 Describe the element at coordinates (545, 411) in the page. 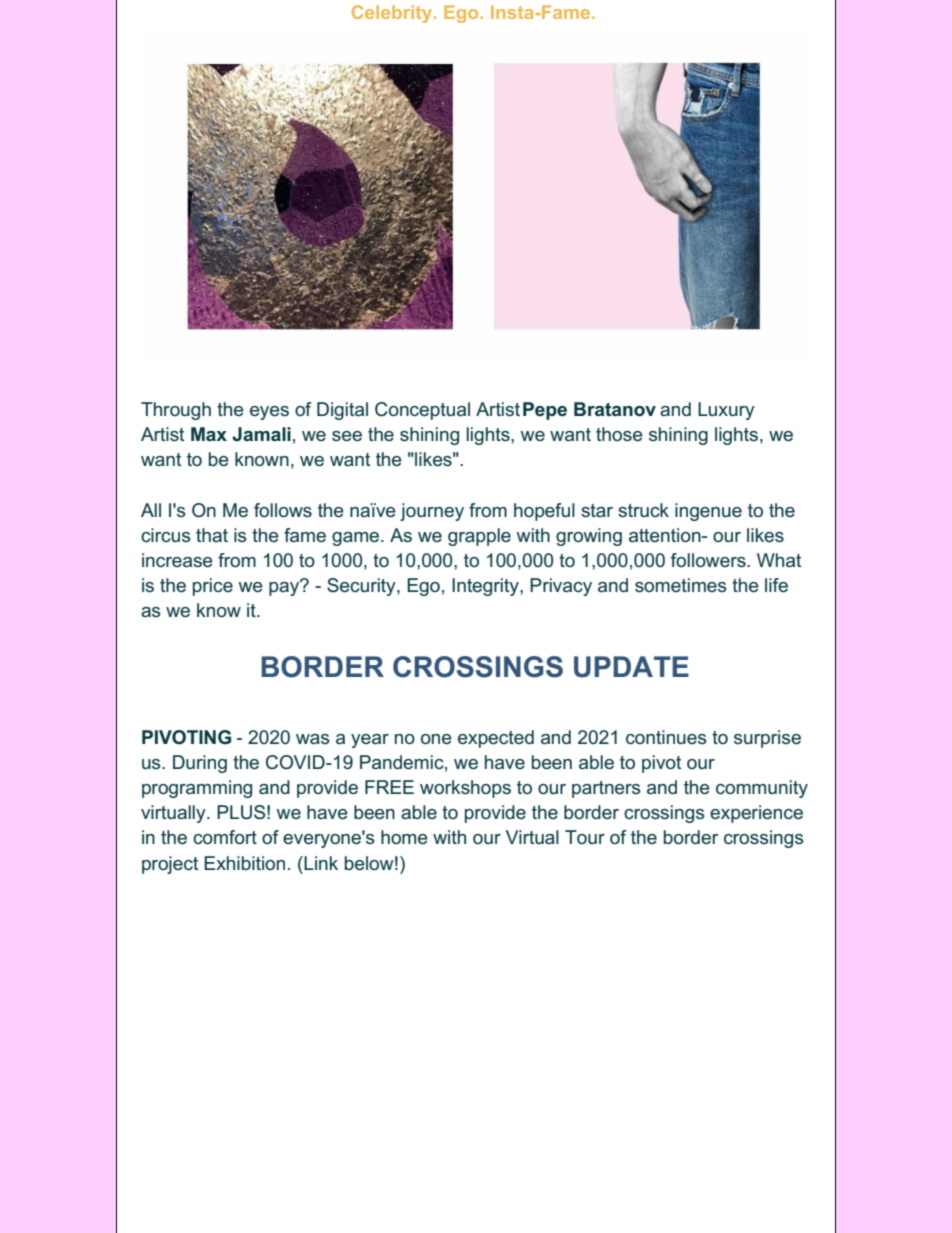

I see `Pepe` at that location.
